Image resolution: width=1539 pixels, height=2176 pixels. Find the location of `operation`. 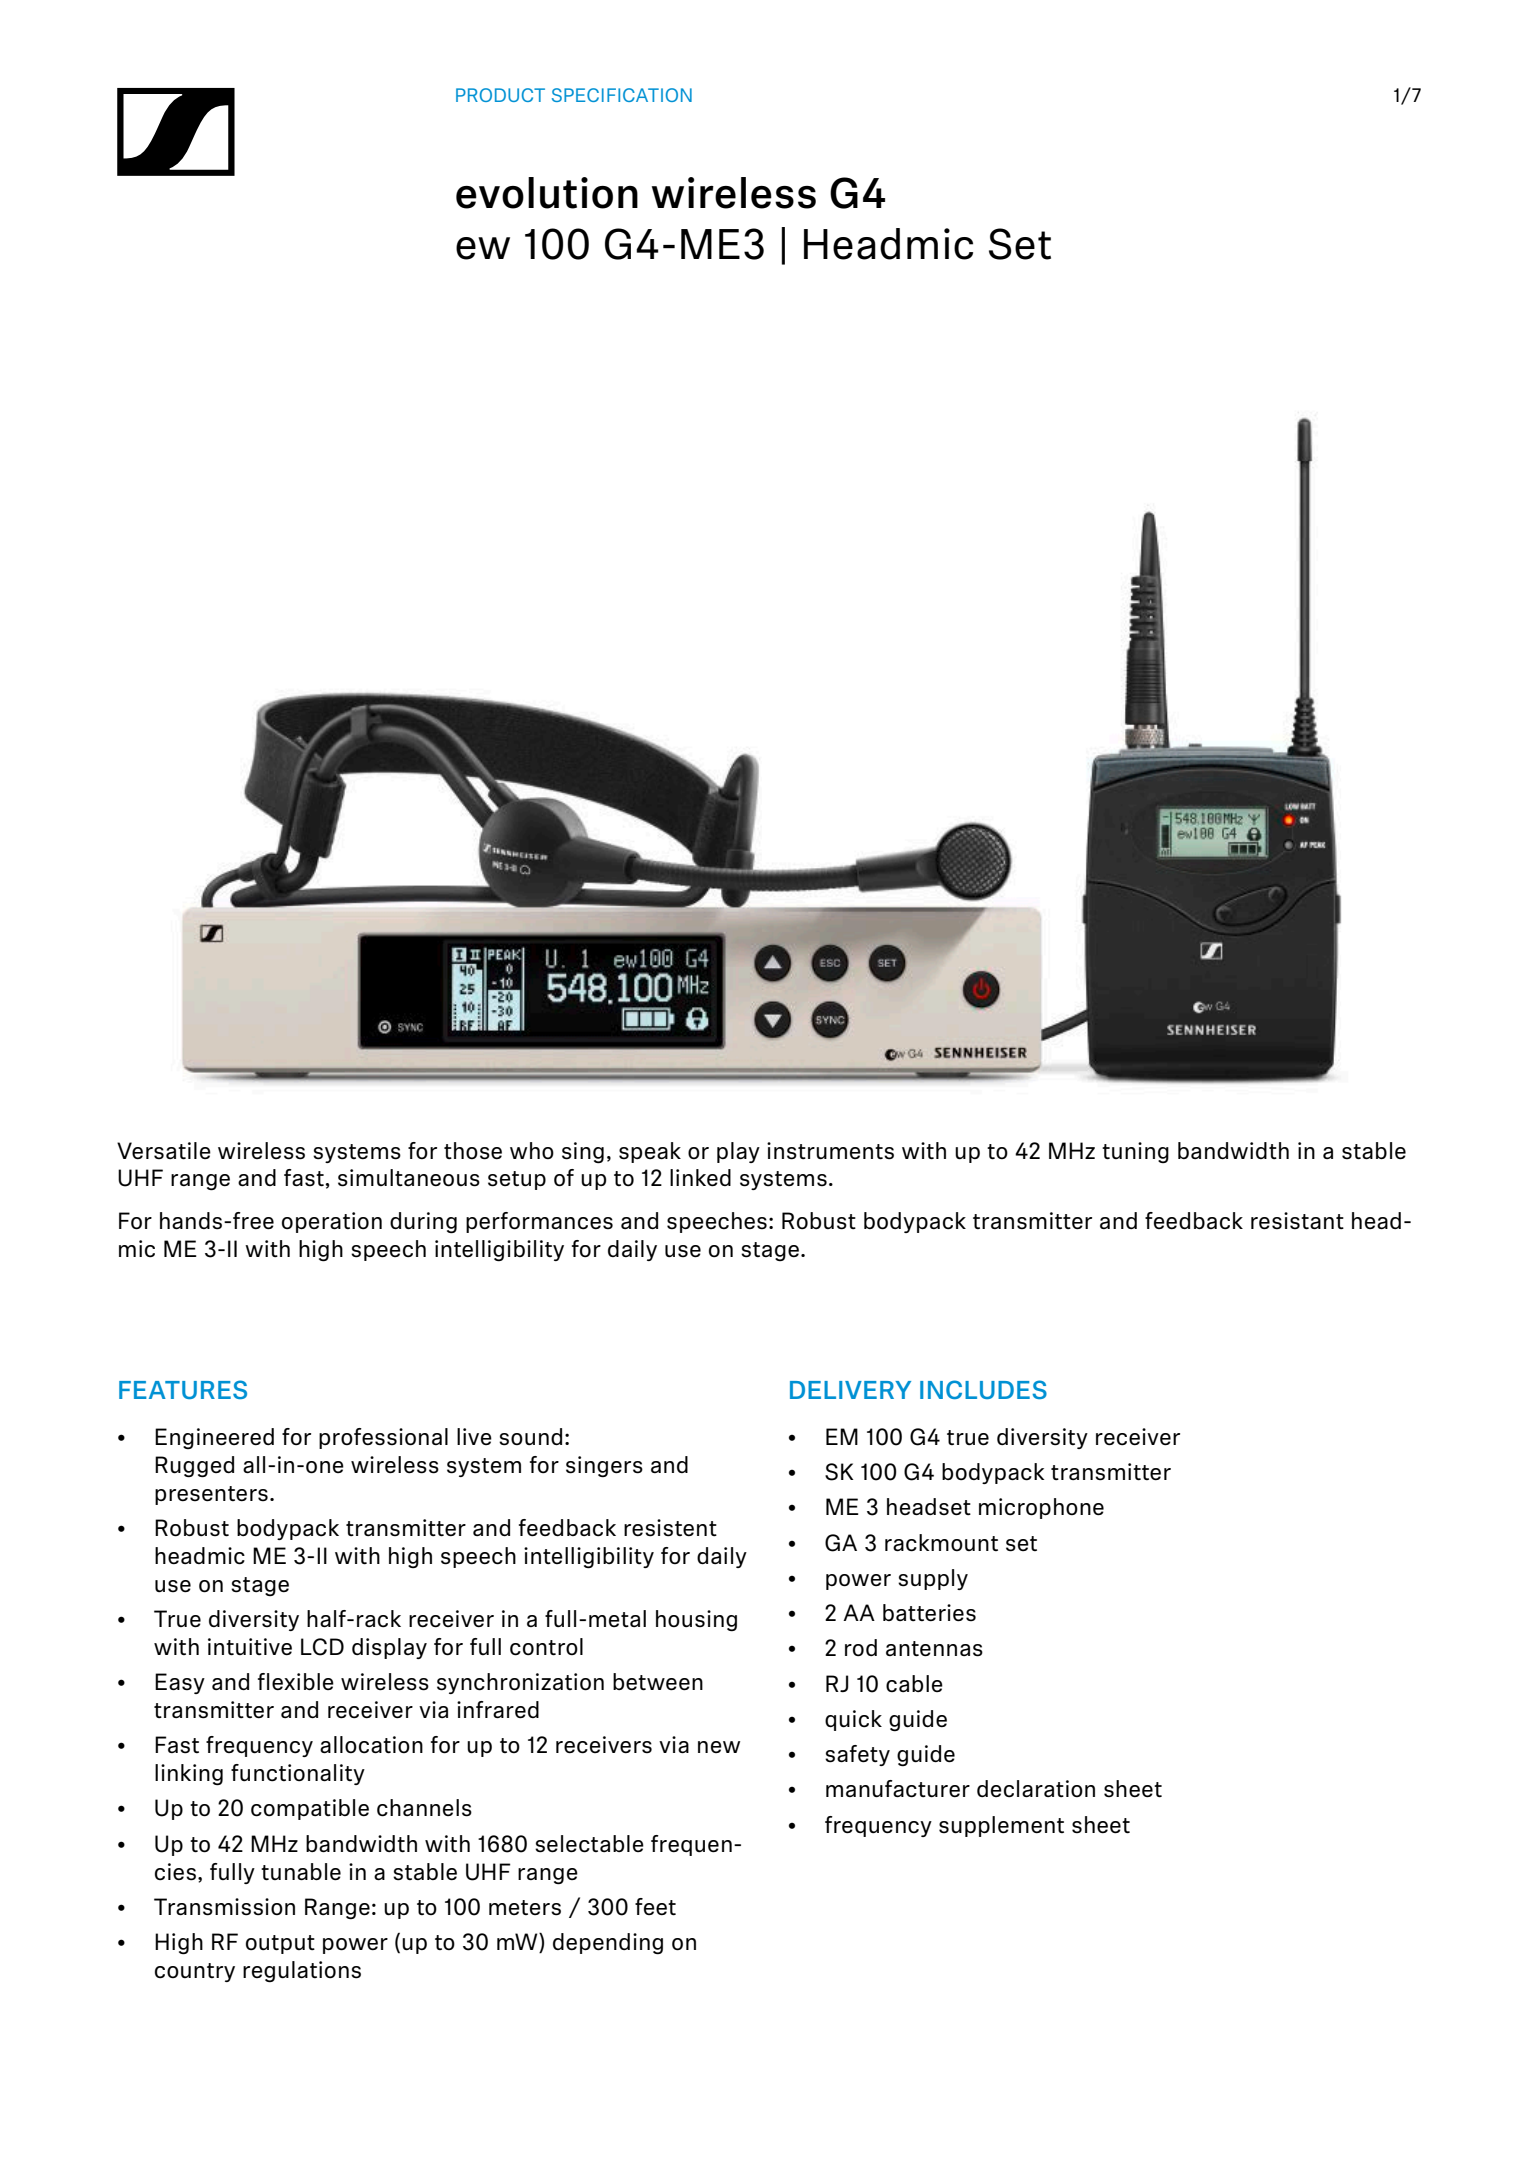

operation is located at coordinates (332, 1222).
